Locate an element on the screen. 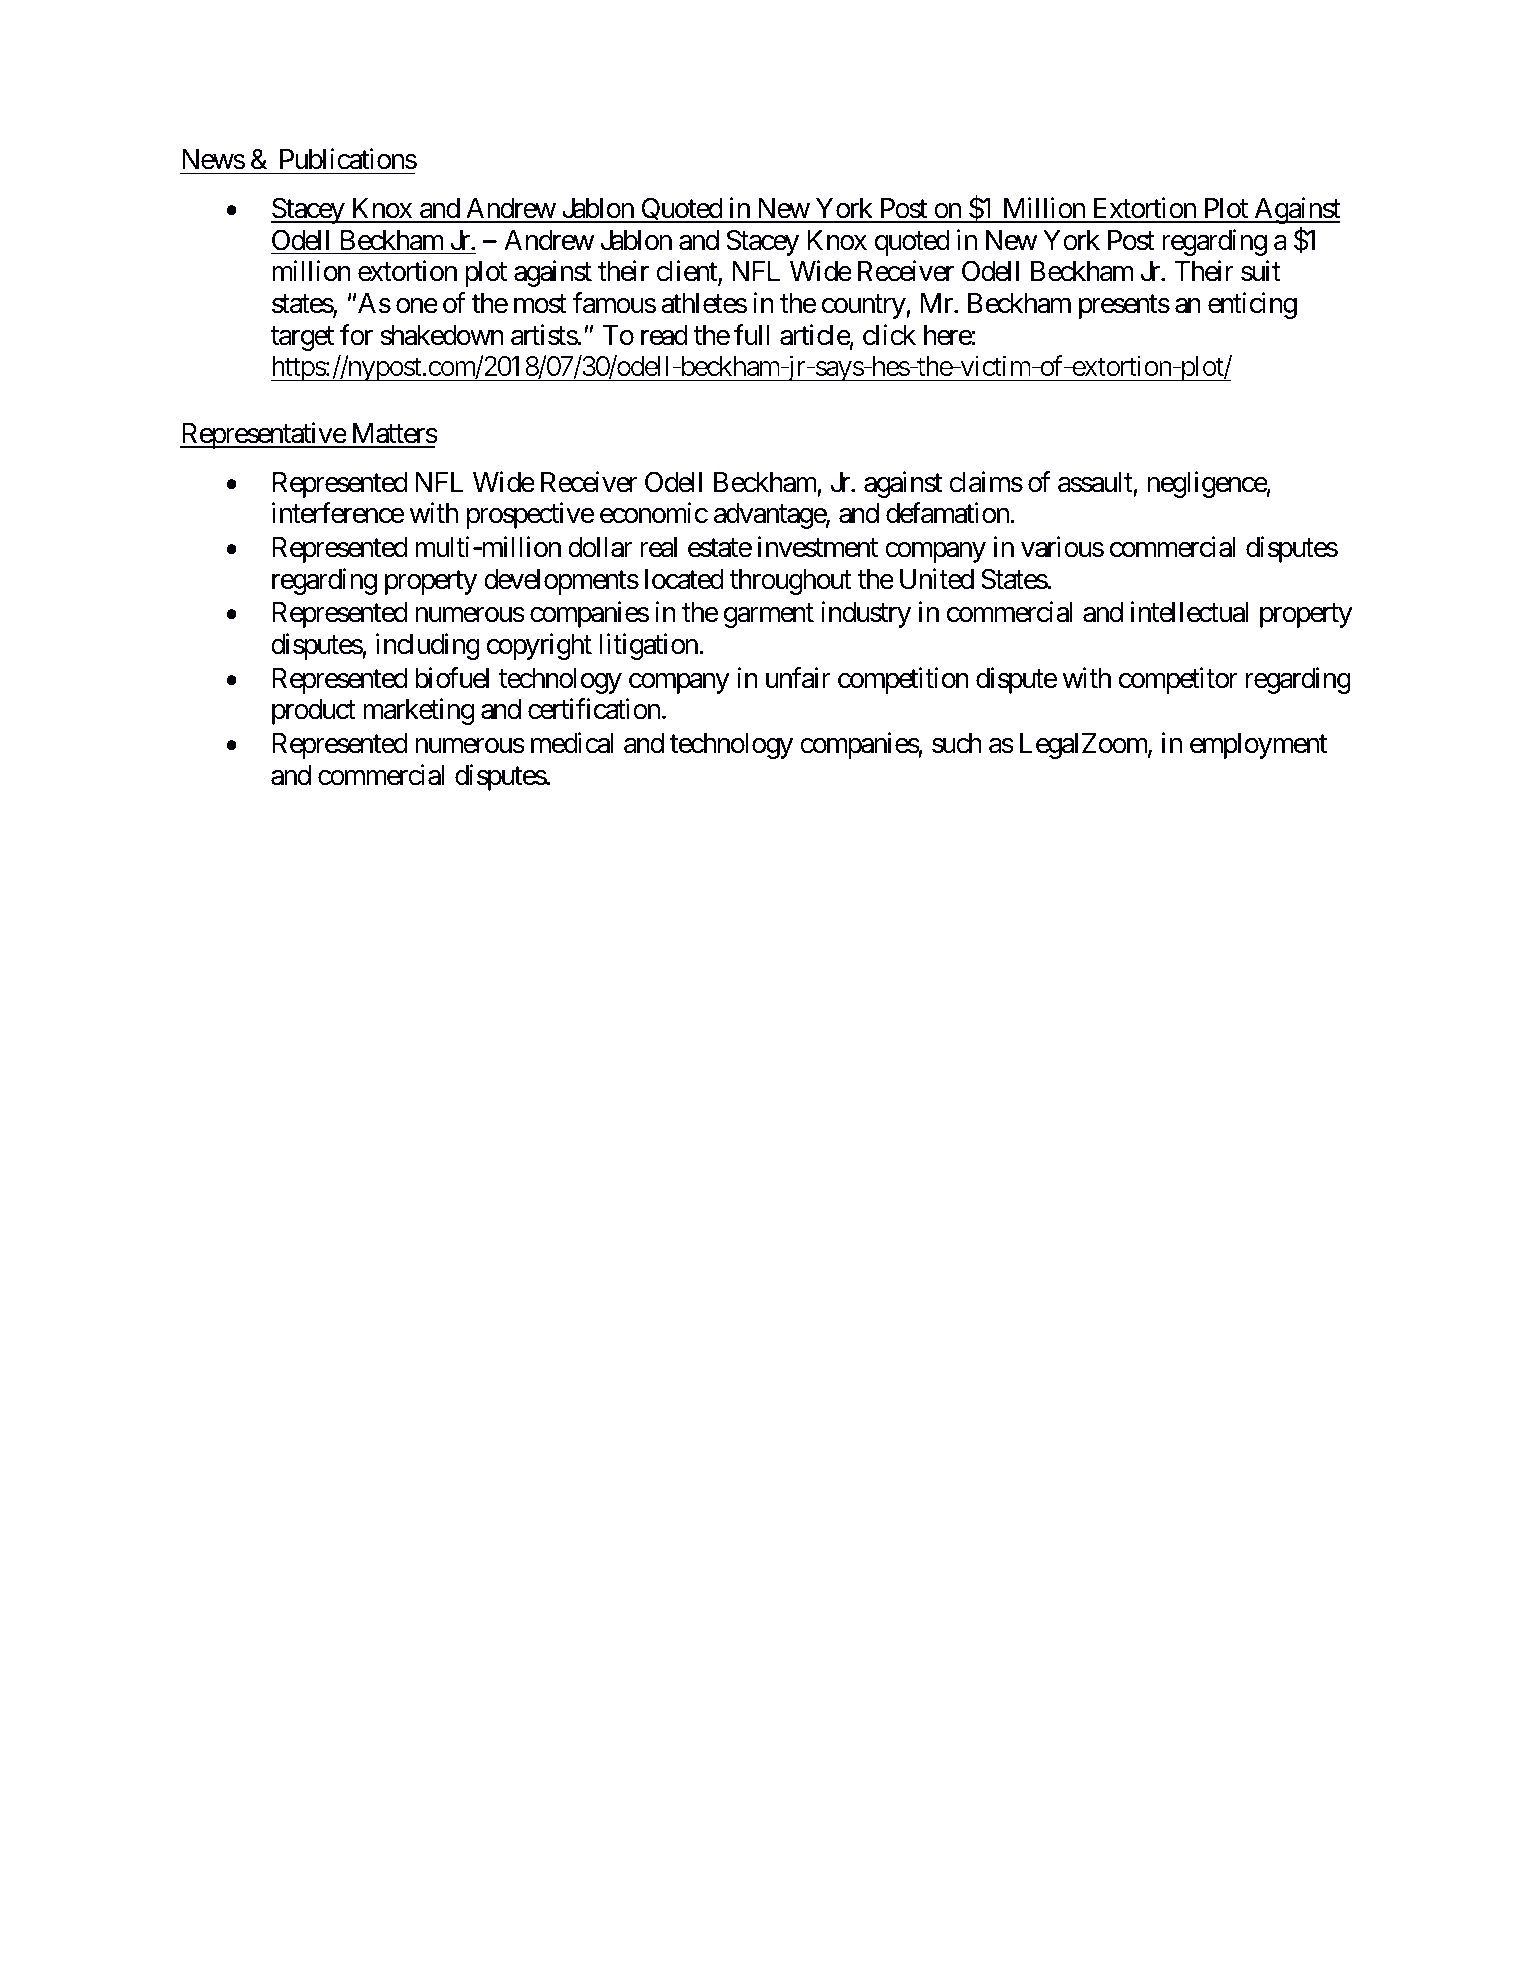 This screenshot has height=1983, width=1533. employment is located at coordinates (1258, 746).
